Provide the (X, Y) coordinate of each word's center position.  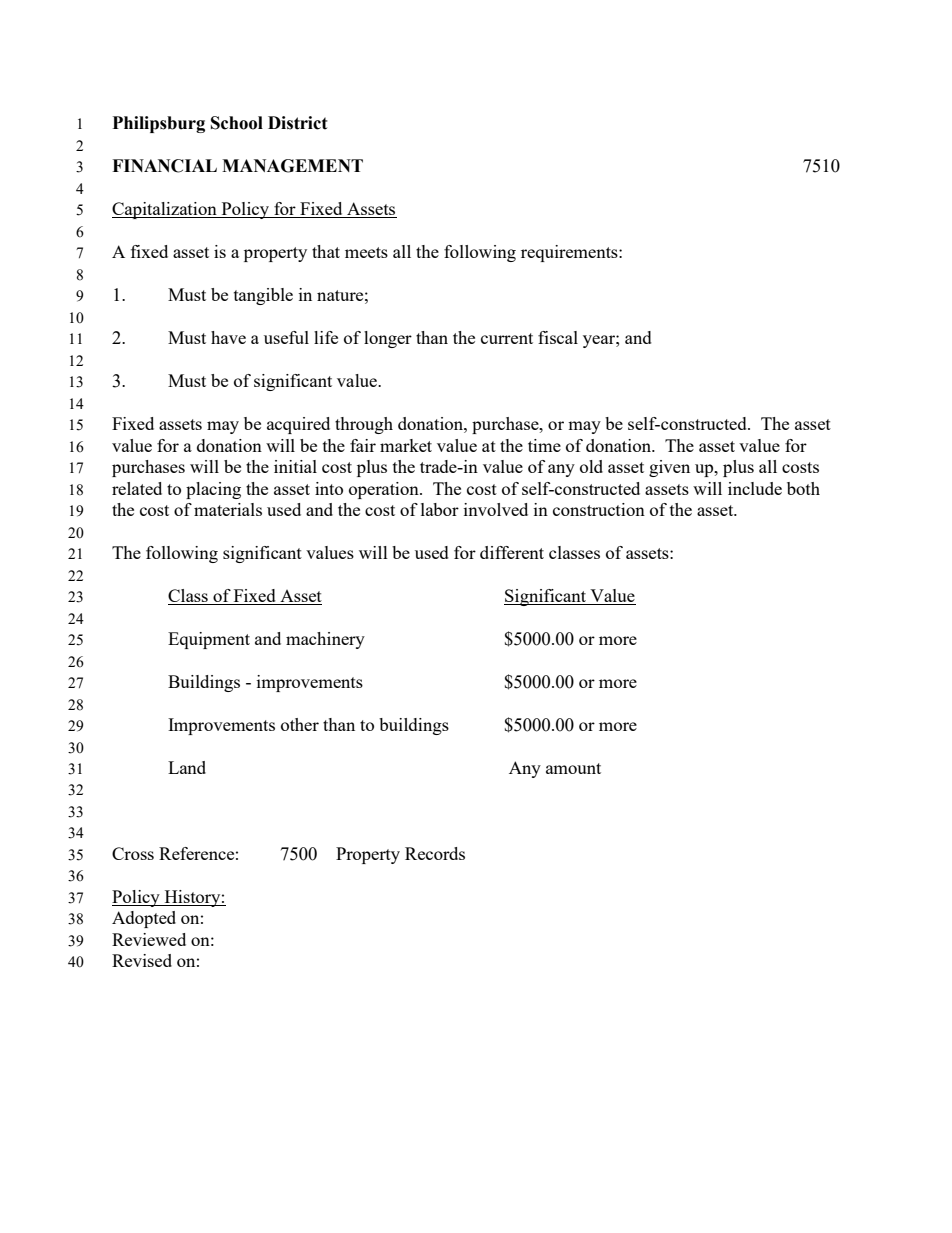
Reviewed (149, 939)
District (298, 123)
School (237, 123)
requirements (570, 253)
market (406, 445)
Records (435, 853)
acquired (298, 425)
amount (573, 768)
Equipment (209, 640)
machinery (325, 640)
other (300, 724)
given (669, 468)
